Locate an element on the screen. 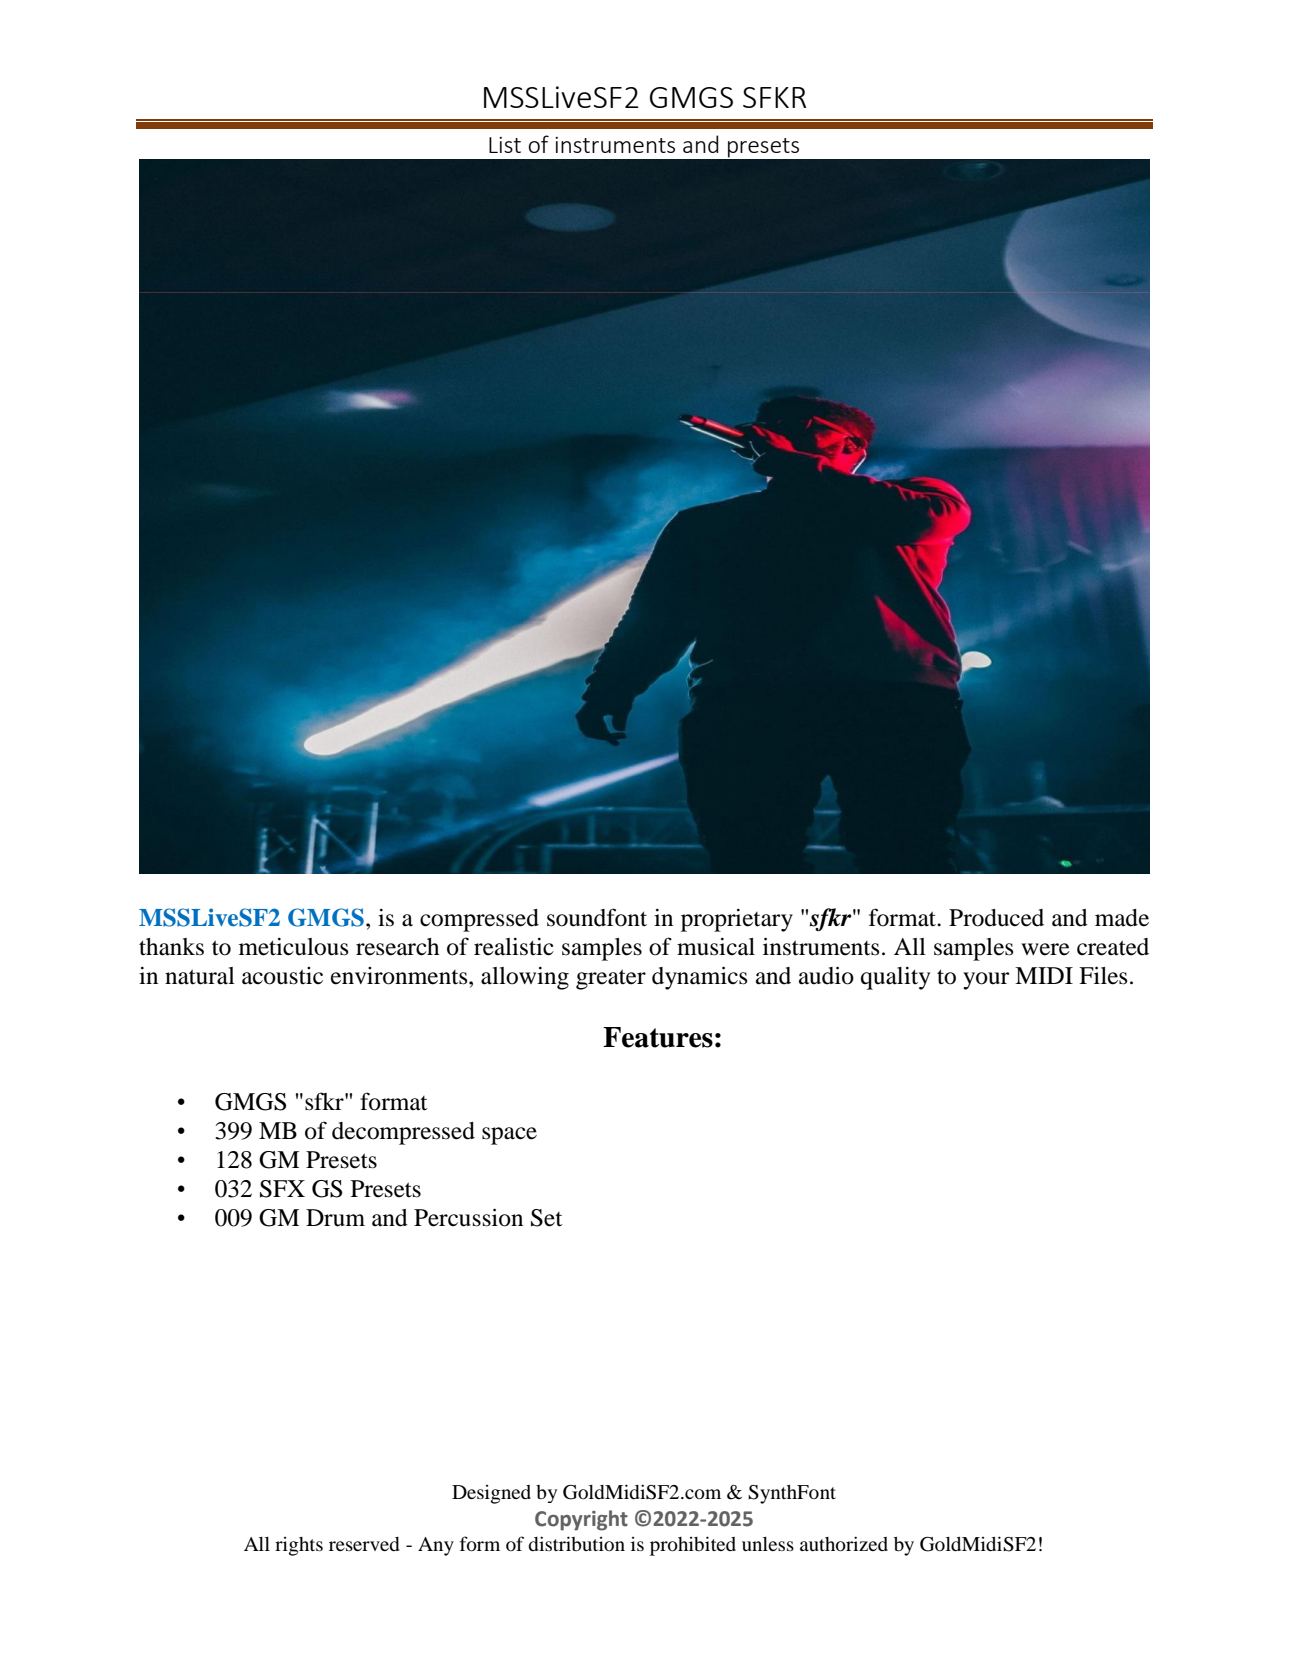  Designed is located at coordinates (491, 1494).
